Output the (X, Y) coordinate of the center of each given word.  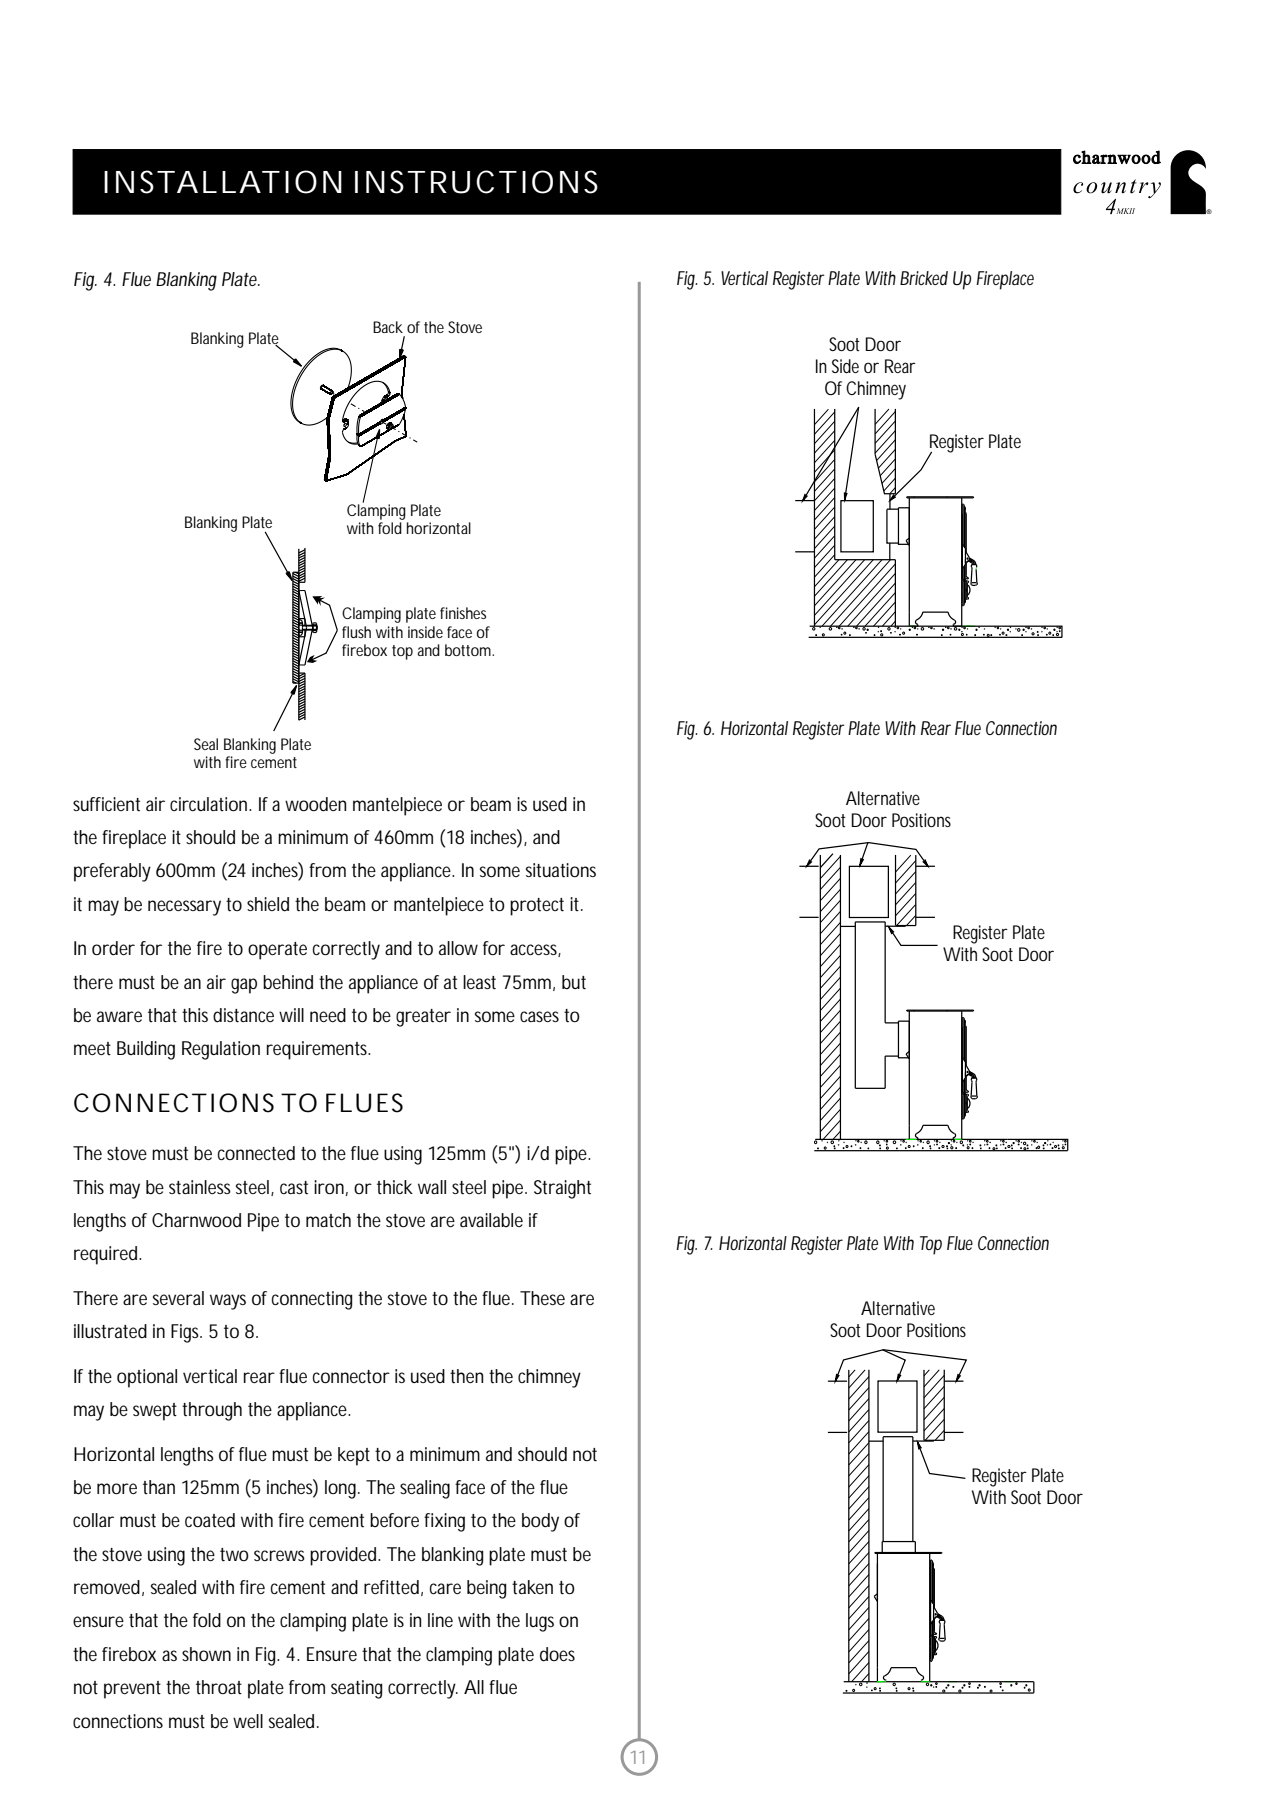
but (574, 982)
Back (388, 327)
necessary (184, 908)
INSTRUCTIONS (476, 182)
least (479, 982)
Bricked (924, 278)
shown (206, 1654)
